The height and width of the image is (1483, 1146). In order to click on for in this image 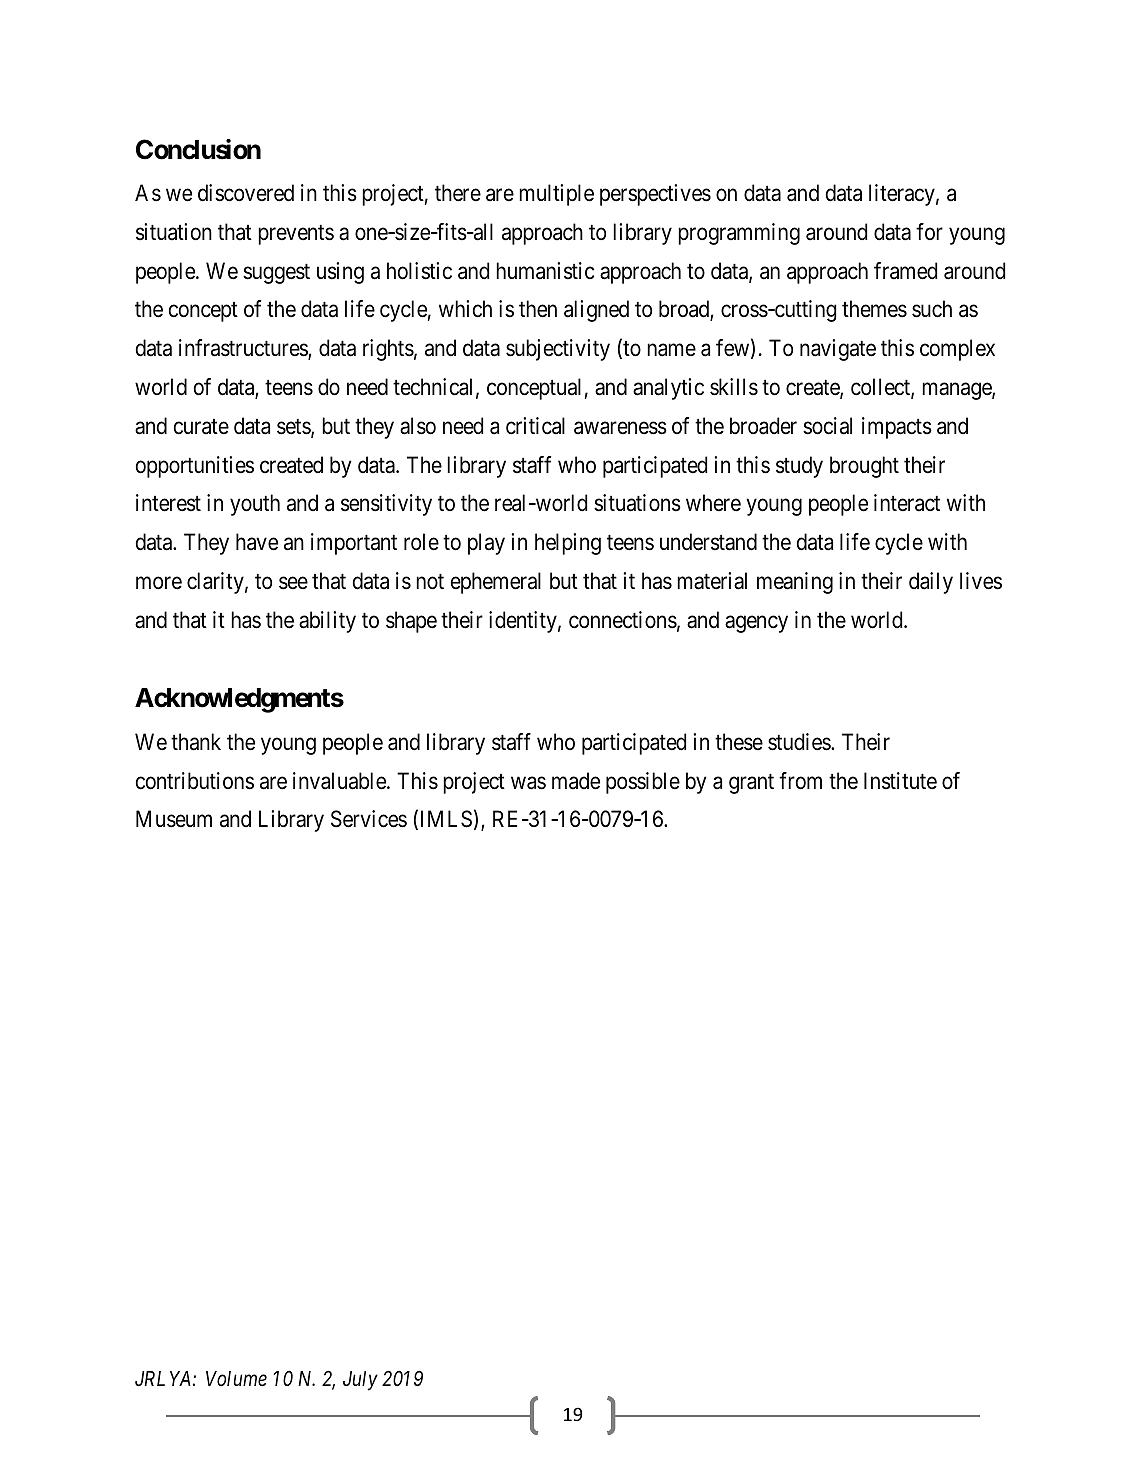, I will do `click(929, 231)`.
